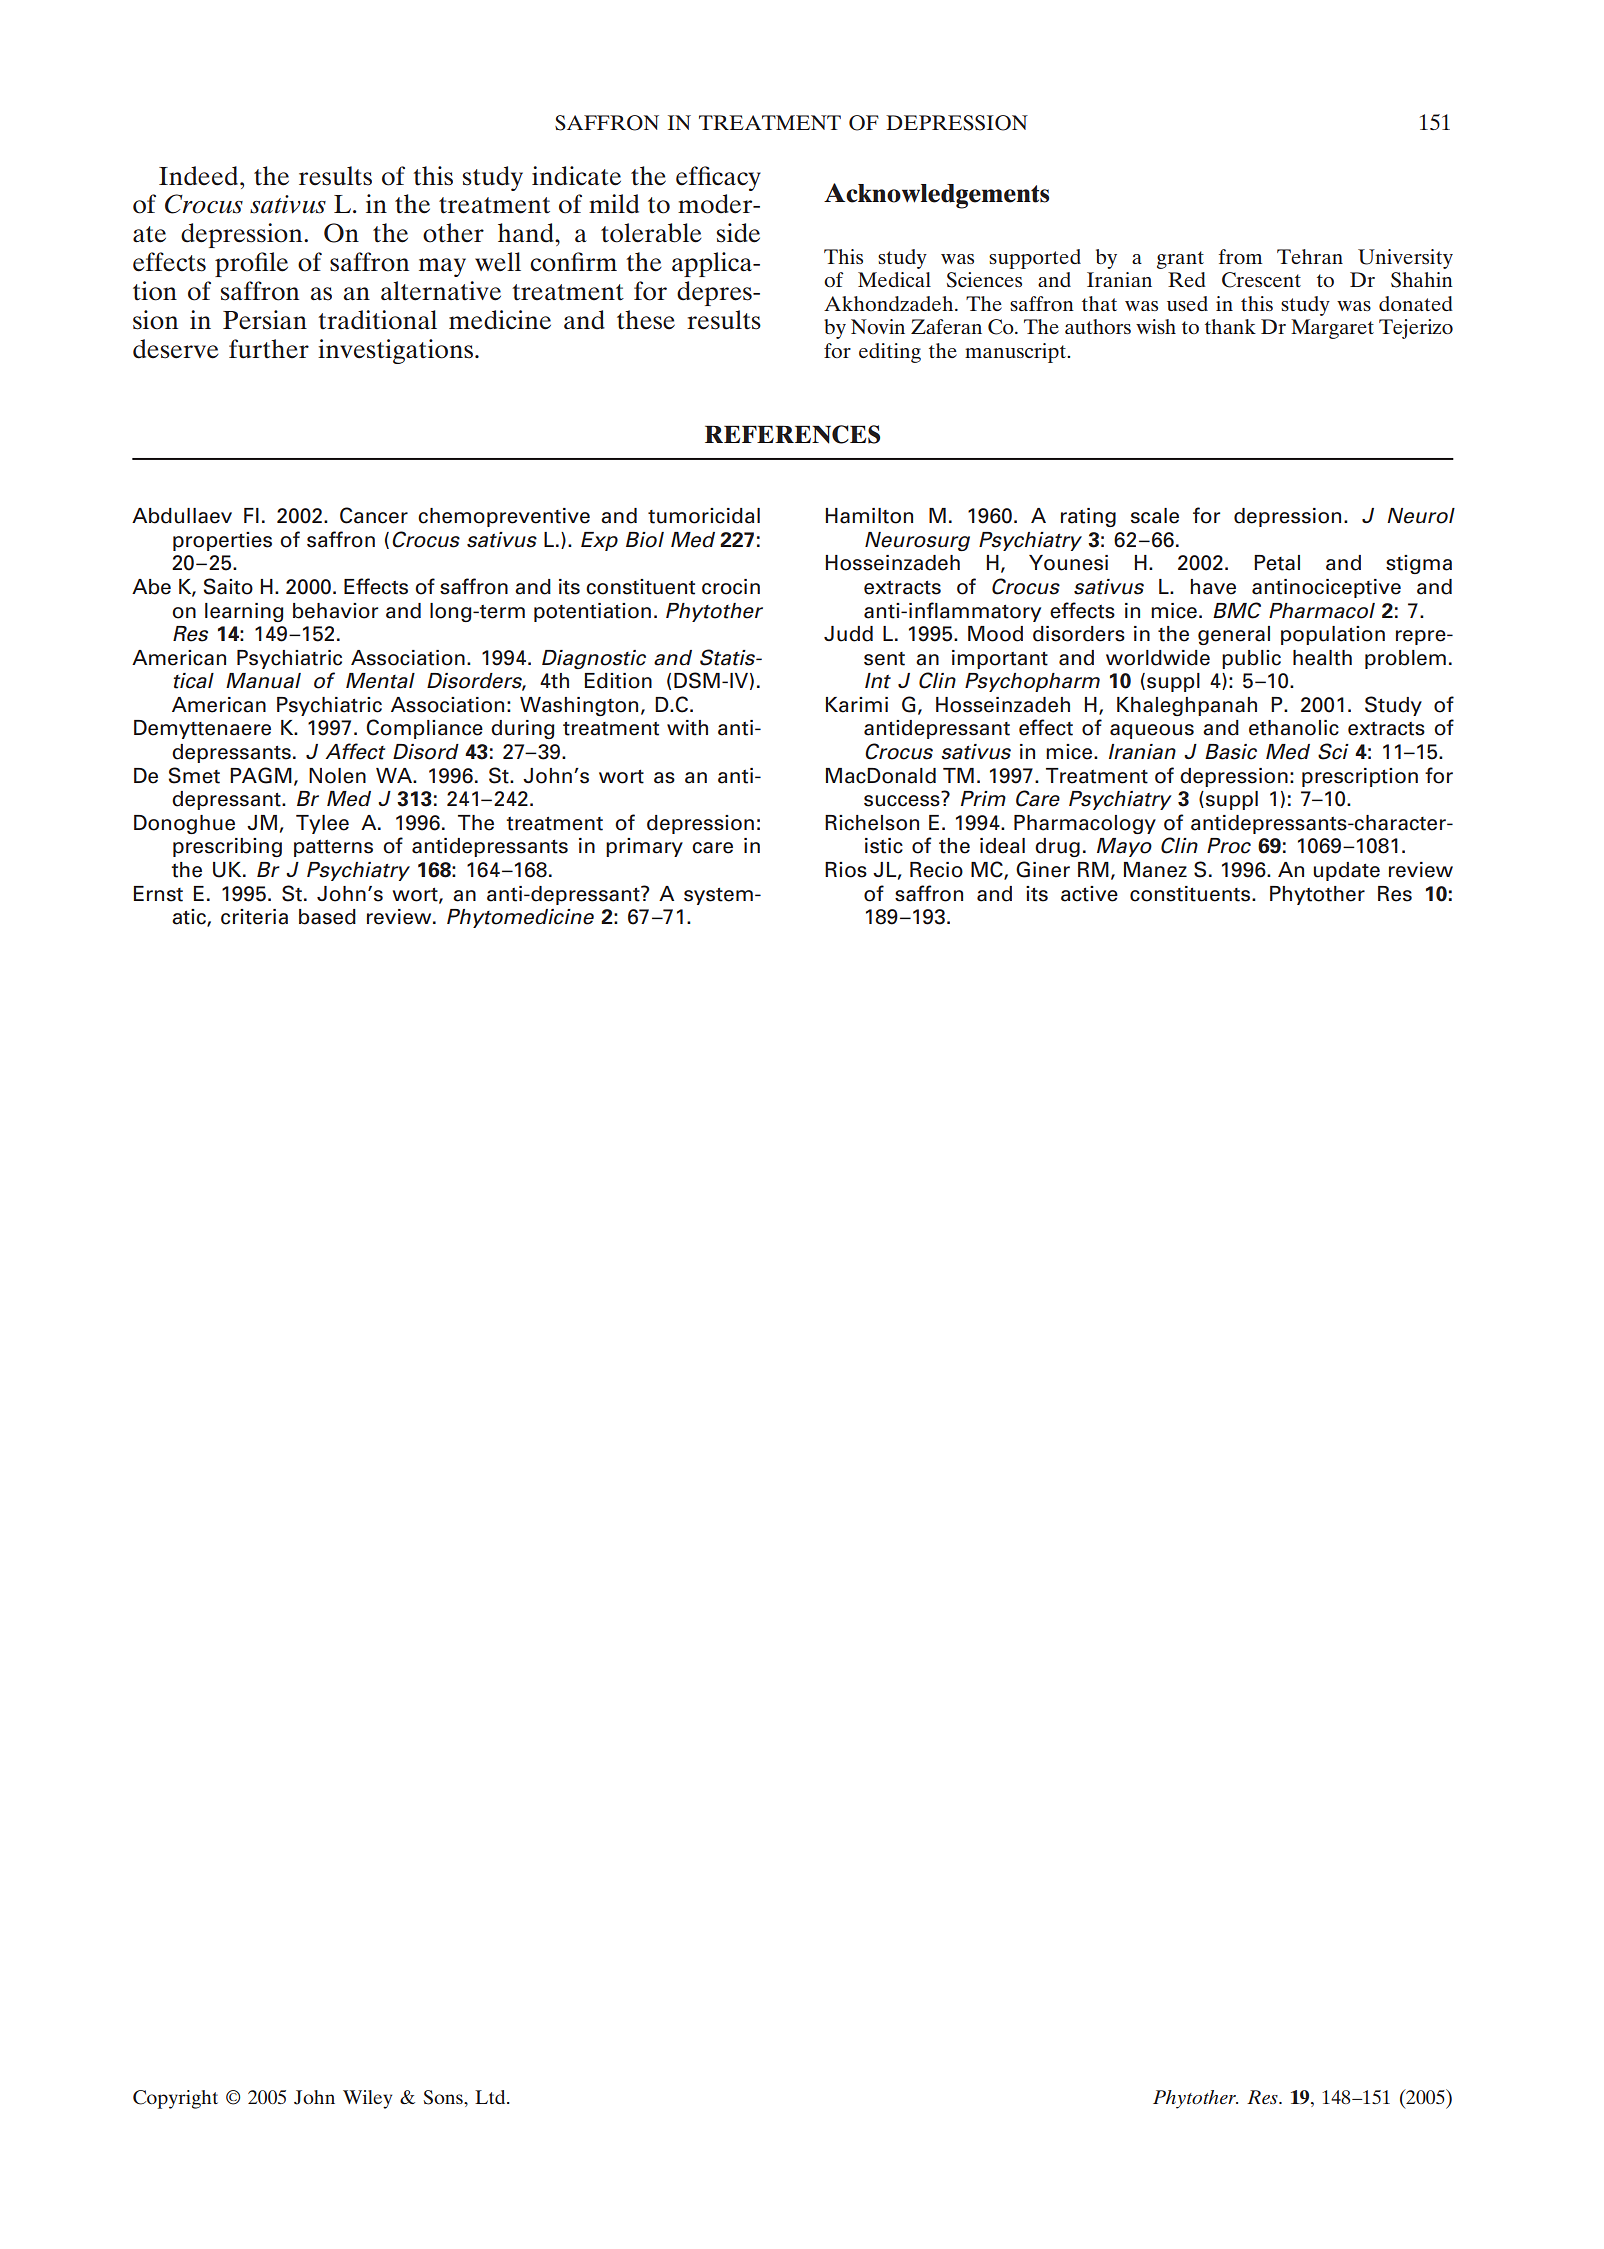  I want to click on Rios, so click(846, 870).
